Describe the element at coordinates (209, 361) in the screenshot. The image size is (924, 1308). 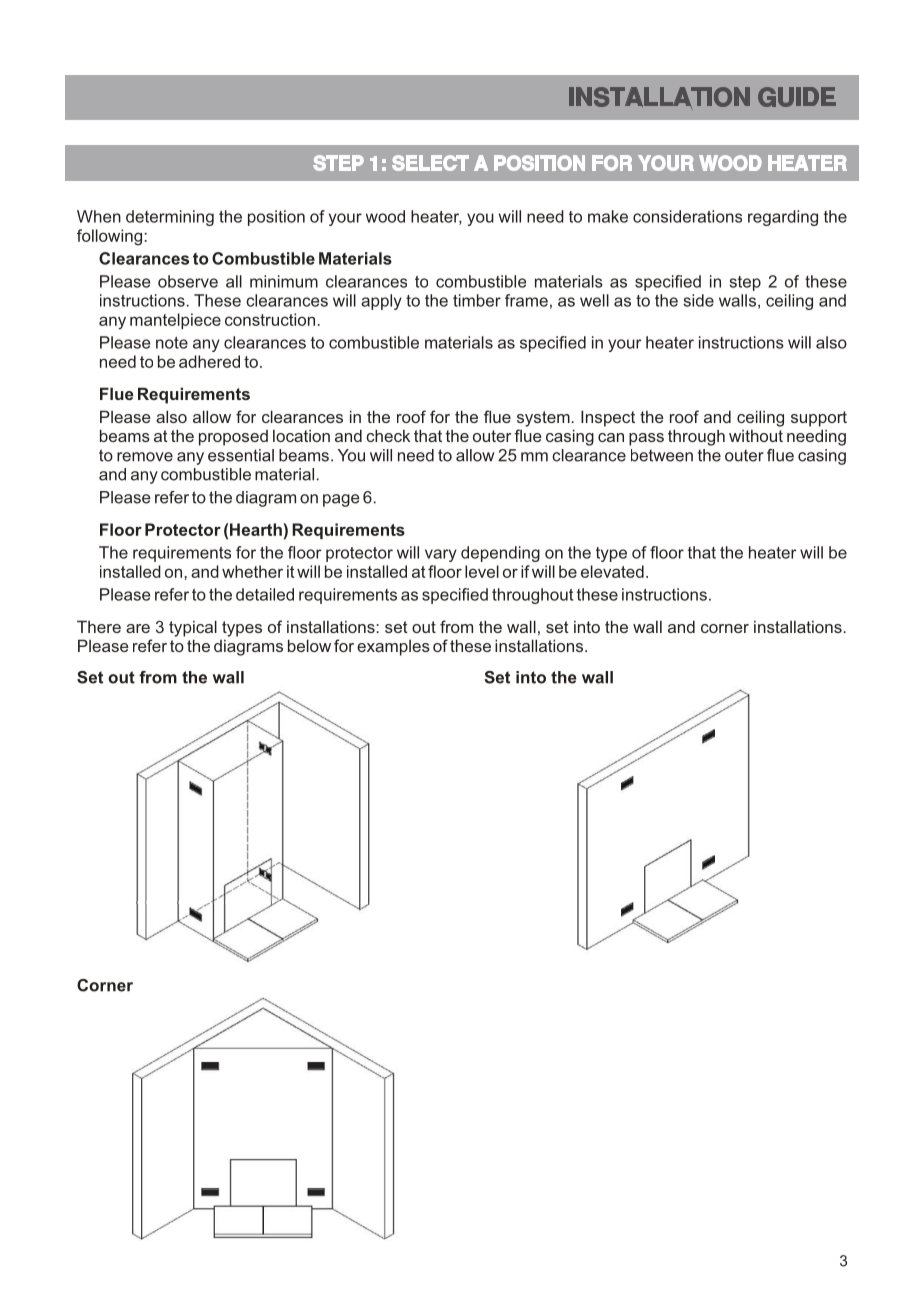
I see `adhered` at that location.
